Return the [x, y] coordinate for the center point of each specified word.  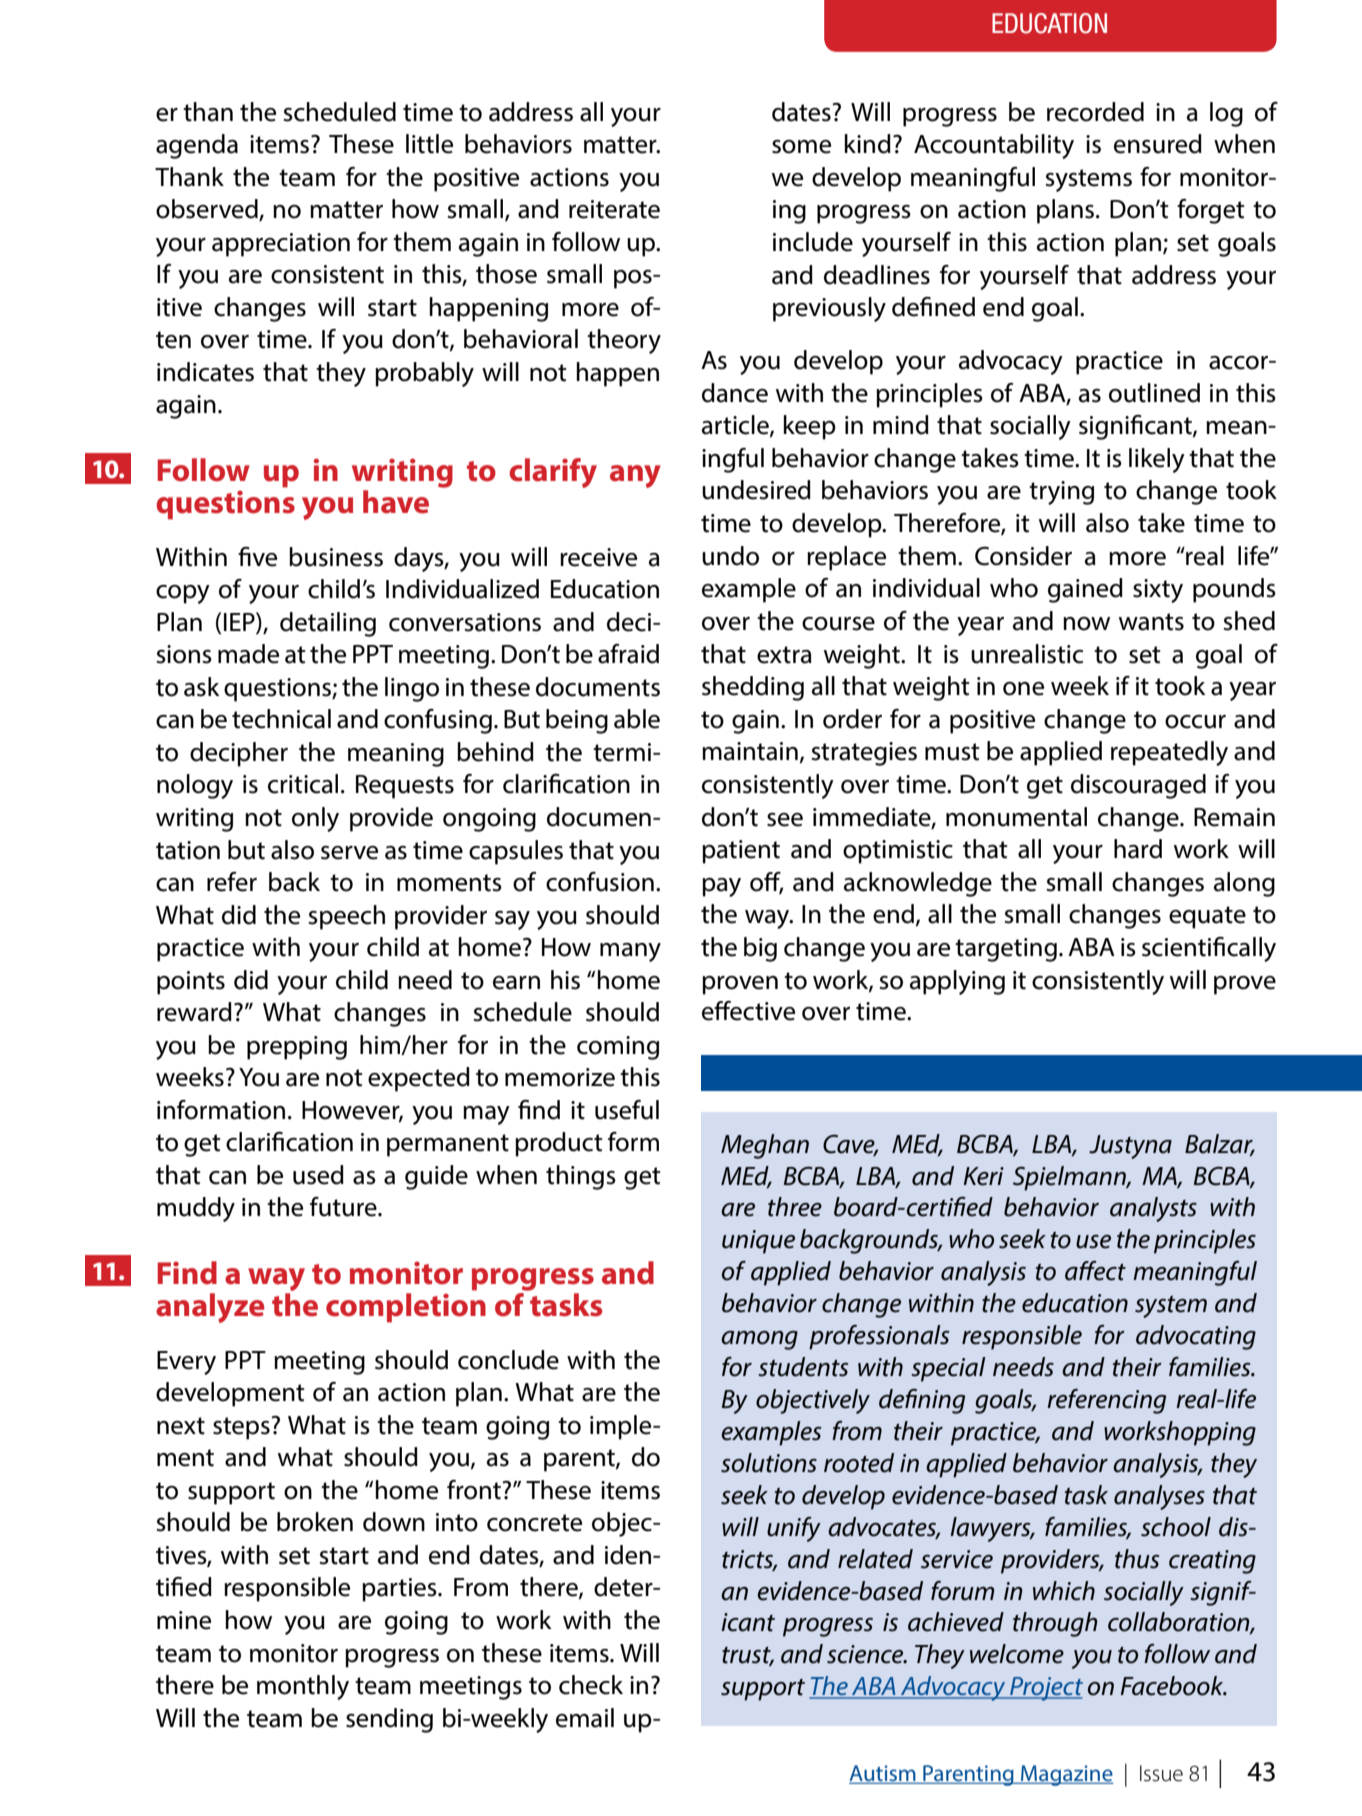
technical [281, 719]
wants [1151, 622]
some [801, 147]
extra [784, 655]
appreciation [281, 245]
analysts [1153, 1209]
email [585, 1718]
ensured [1158, 144]
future [344, 1207]
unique [758, 1242]
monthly [303, 1687]
